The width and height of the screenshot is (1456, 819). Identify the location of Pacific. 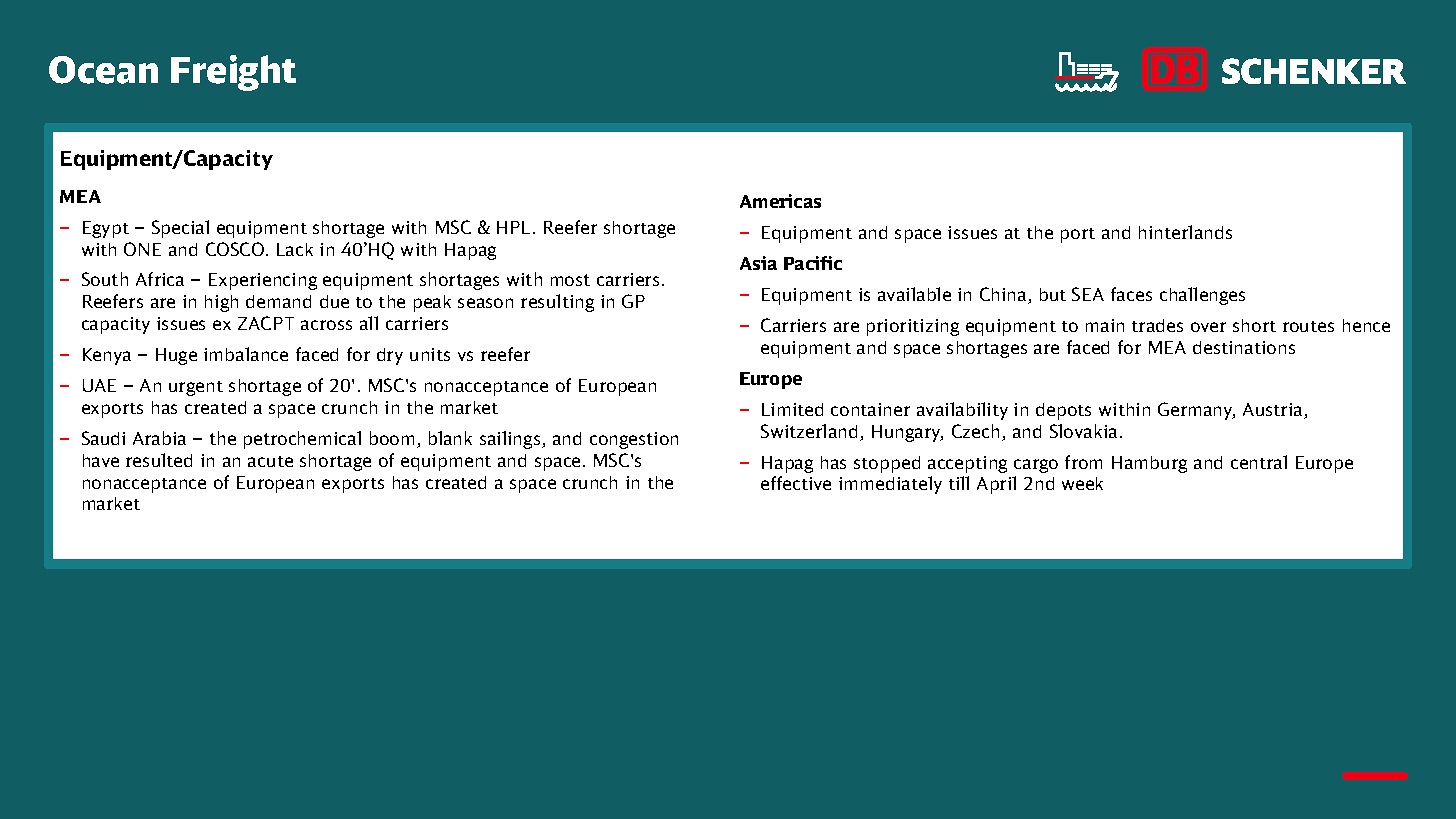
(813, 263).
